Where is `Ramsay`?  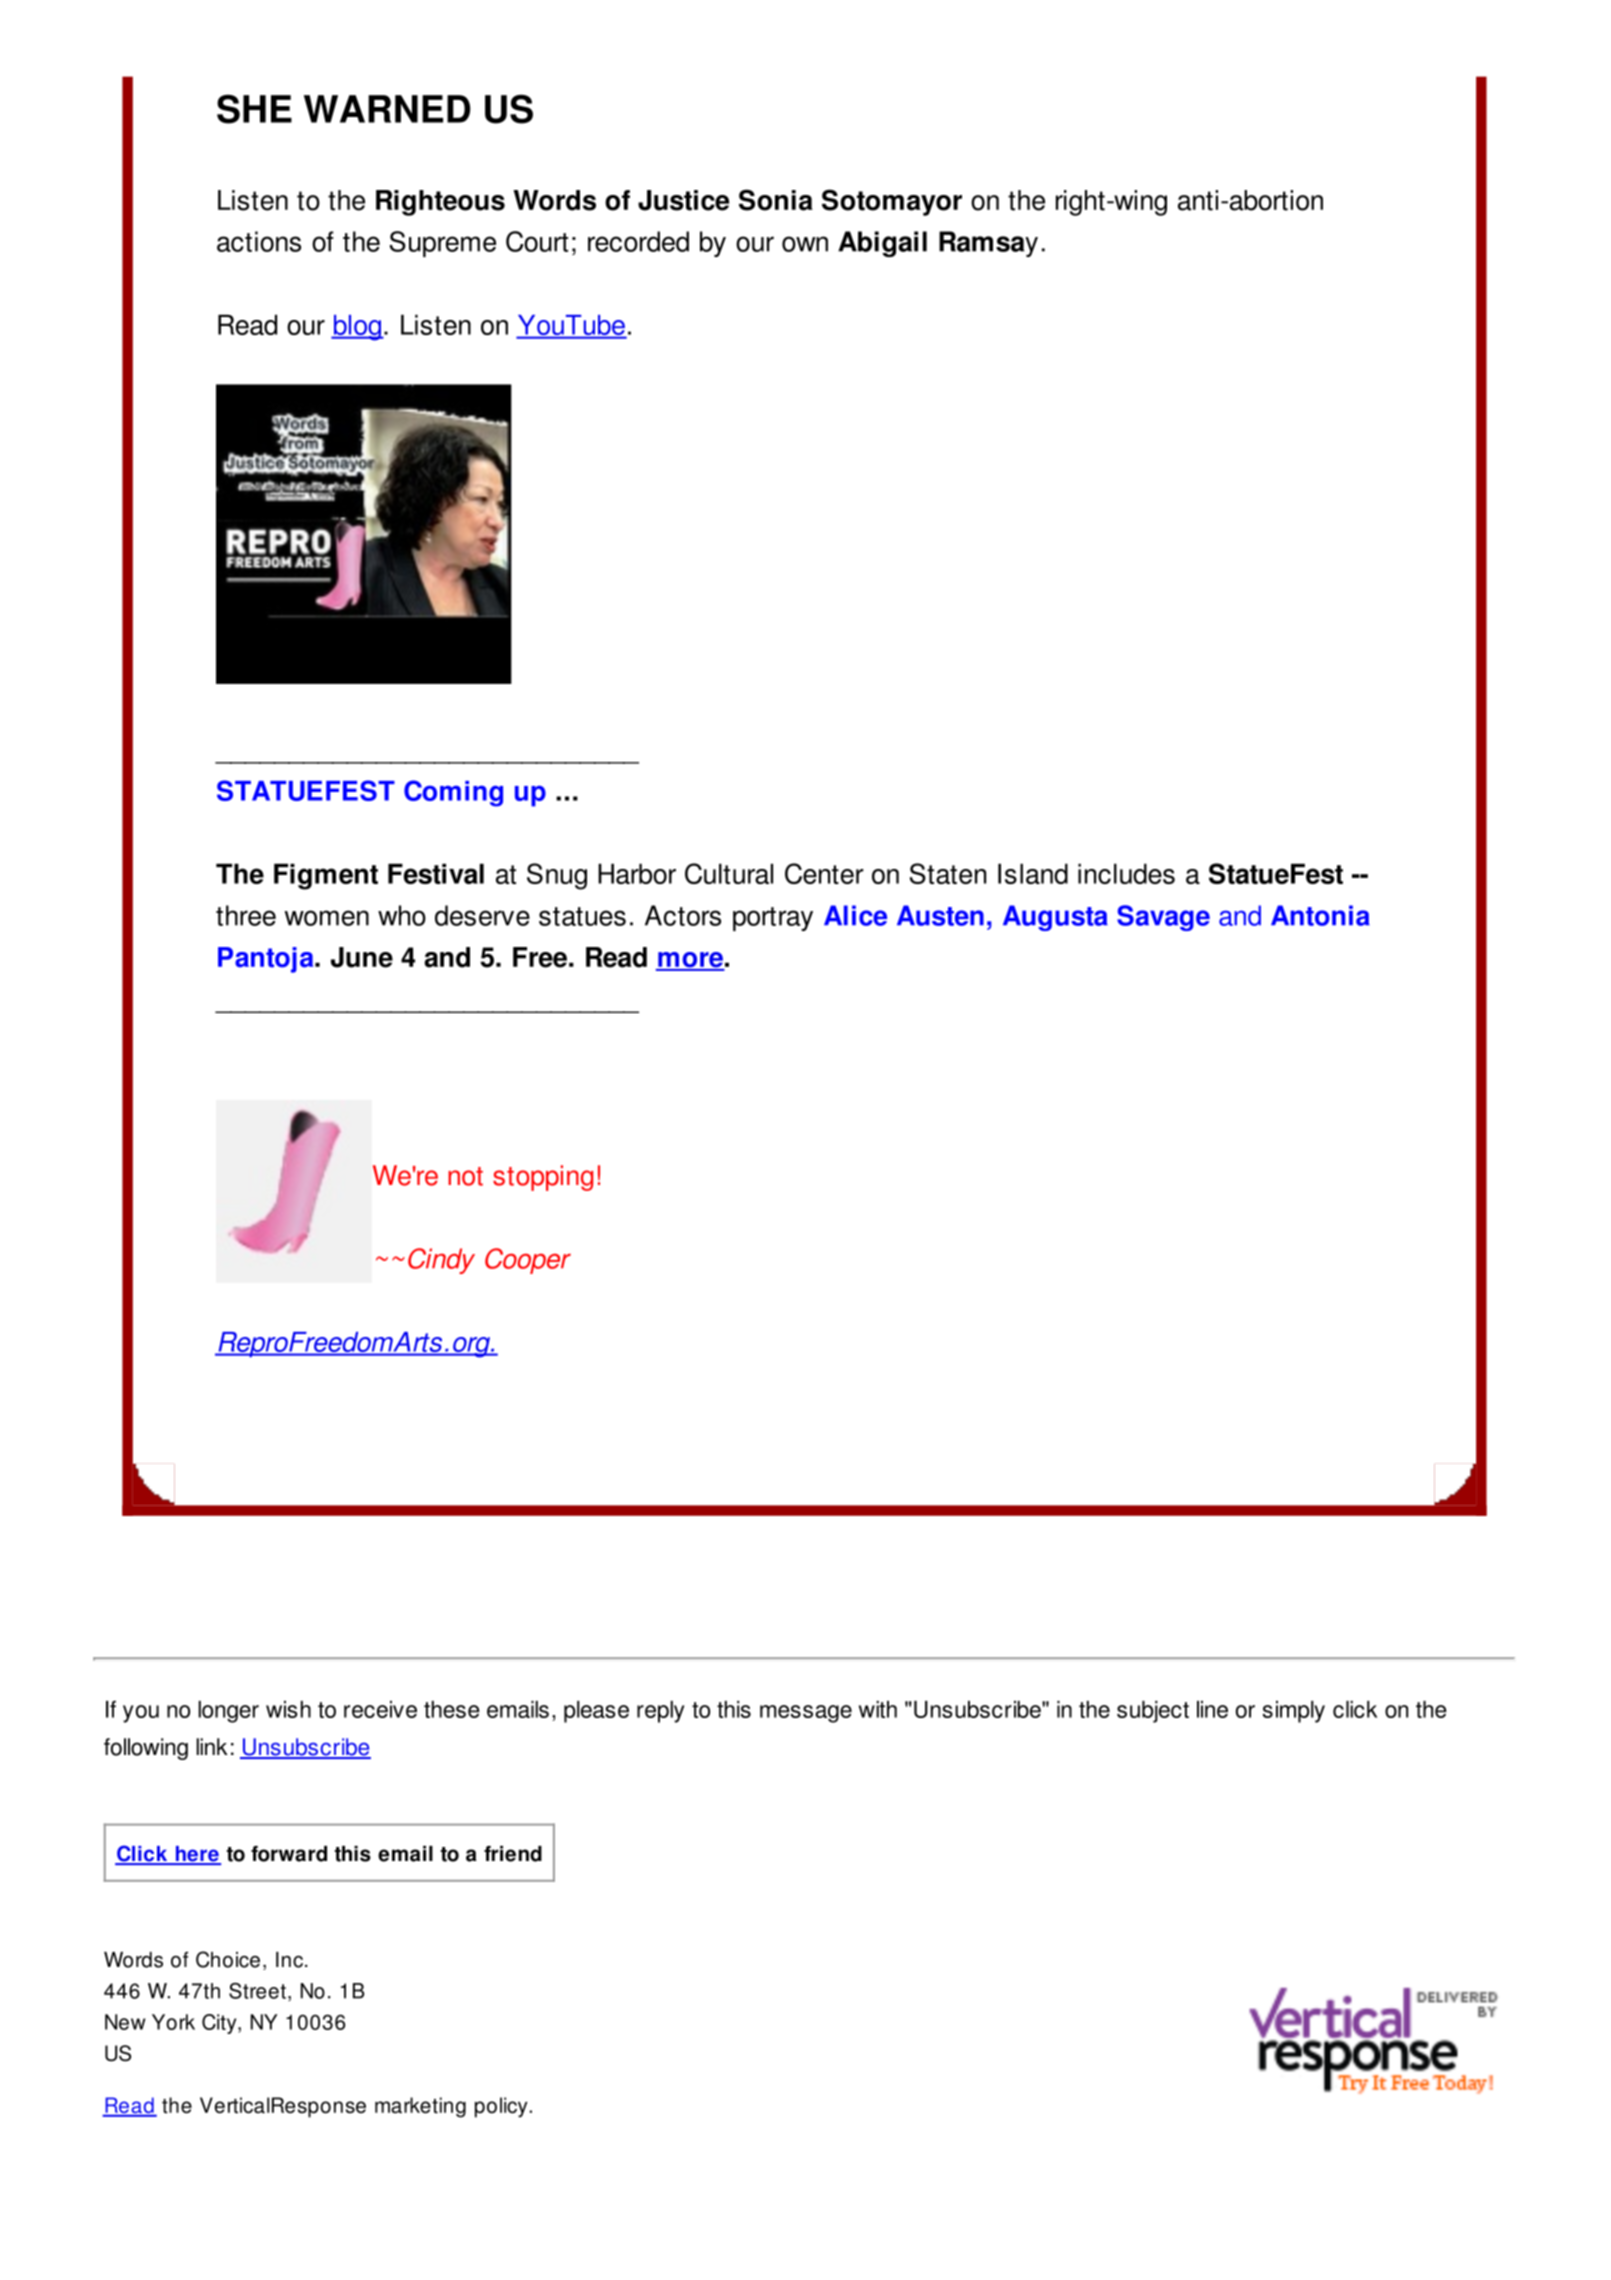 Ramsay is located at coordinates (988, 244).
